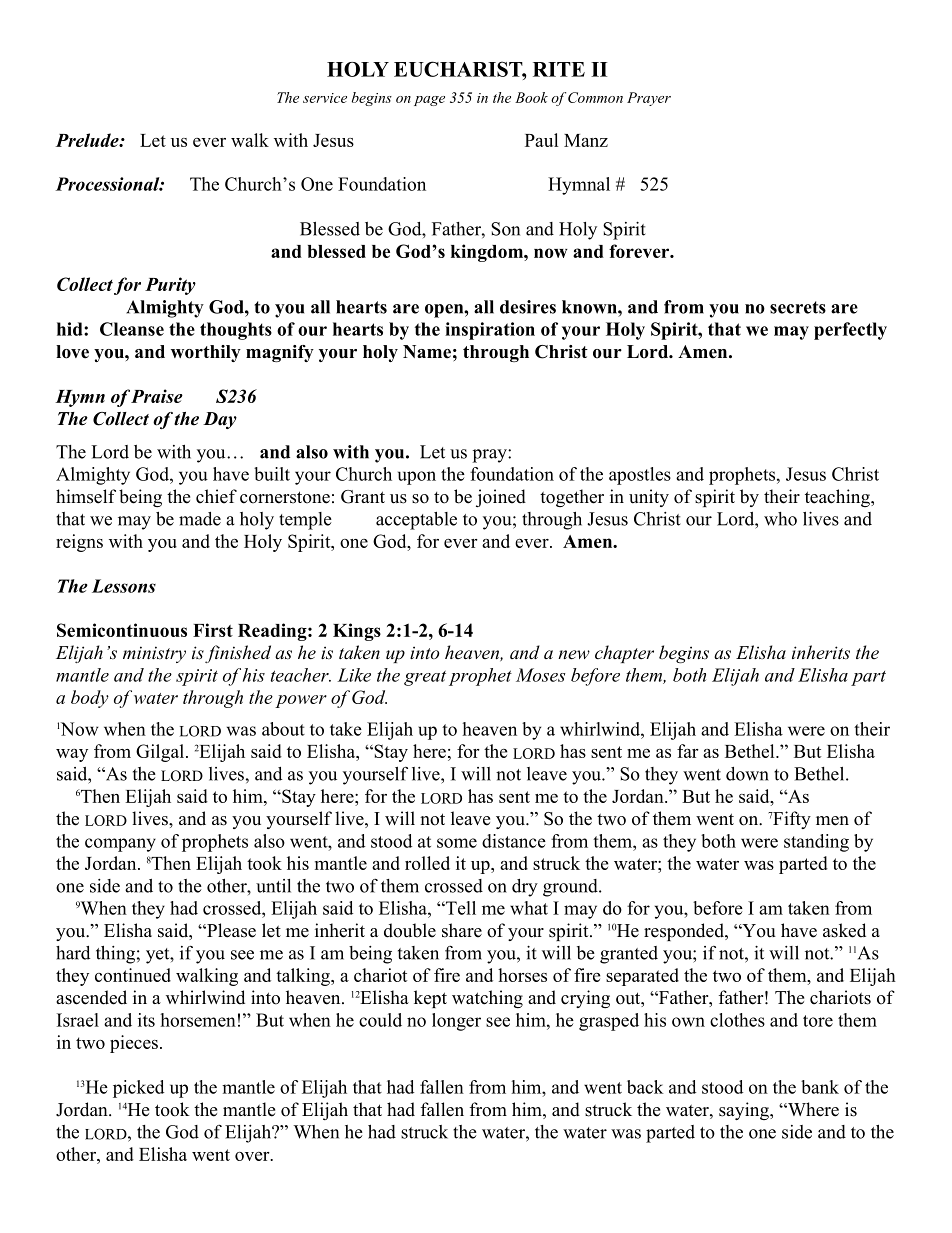  Describe the element at coordinates (427, 352) in the screenshot. I see `Name` at that location.
